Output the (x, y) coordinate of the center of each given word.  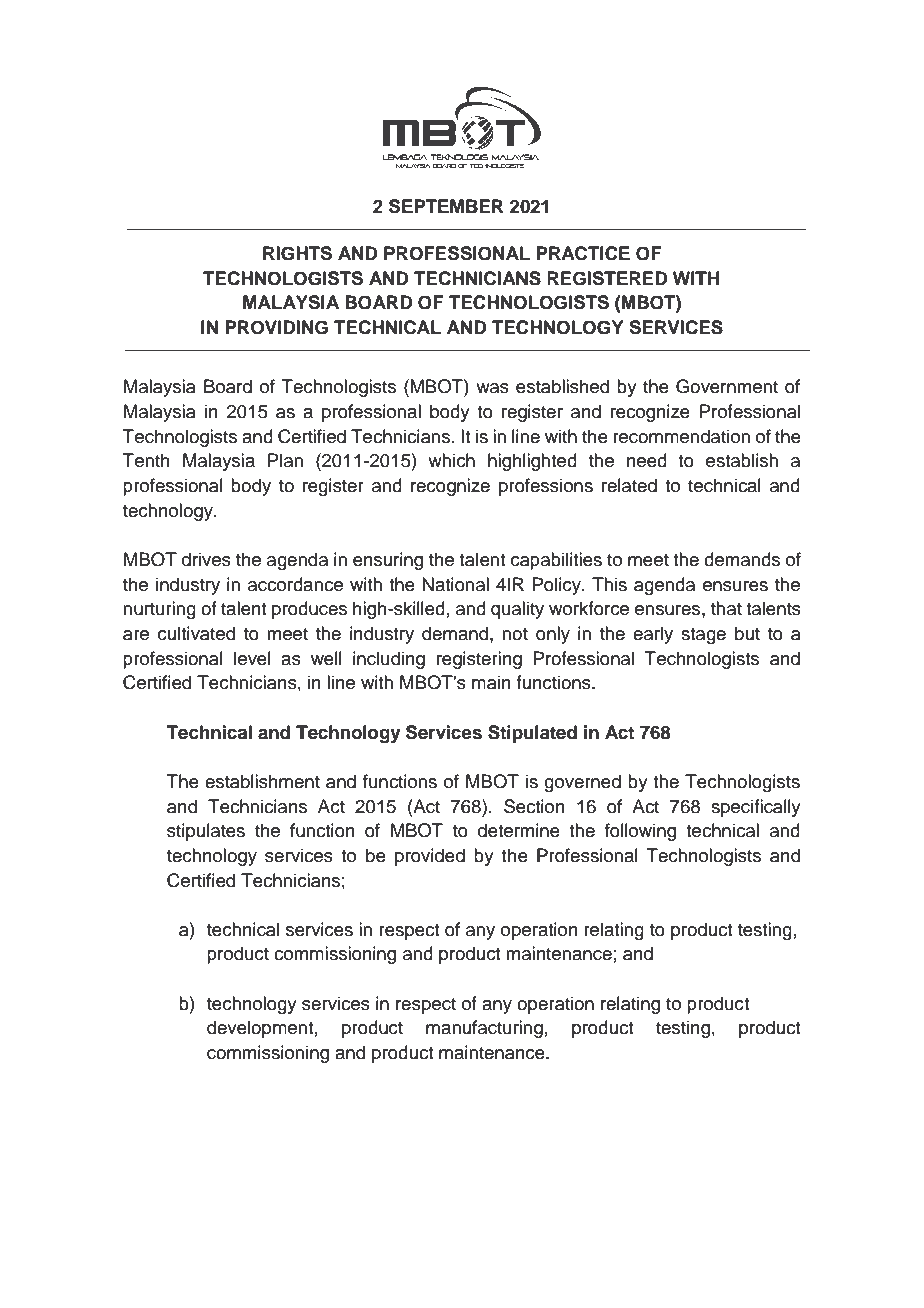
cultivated (196, 633)
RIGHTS (297, 253)
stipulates (206, 832)
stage (703, 636)
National (455, 584)
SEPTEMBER (446, 206)
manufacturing (484, 1029)
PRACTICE (583, 253)
